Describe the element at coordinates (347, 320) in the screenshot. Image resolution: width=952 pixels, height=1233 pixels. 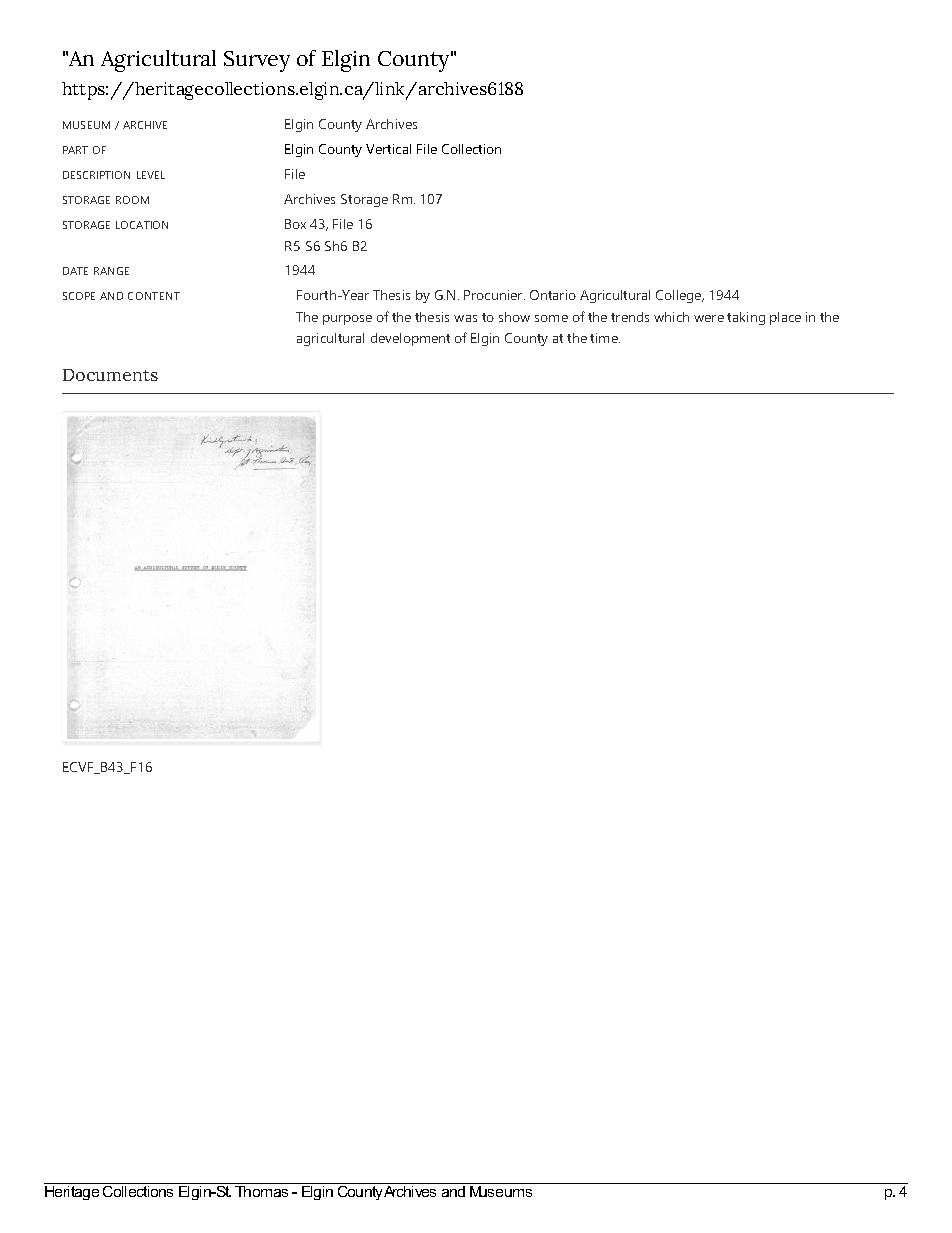
I see `purpose` at that location.
